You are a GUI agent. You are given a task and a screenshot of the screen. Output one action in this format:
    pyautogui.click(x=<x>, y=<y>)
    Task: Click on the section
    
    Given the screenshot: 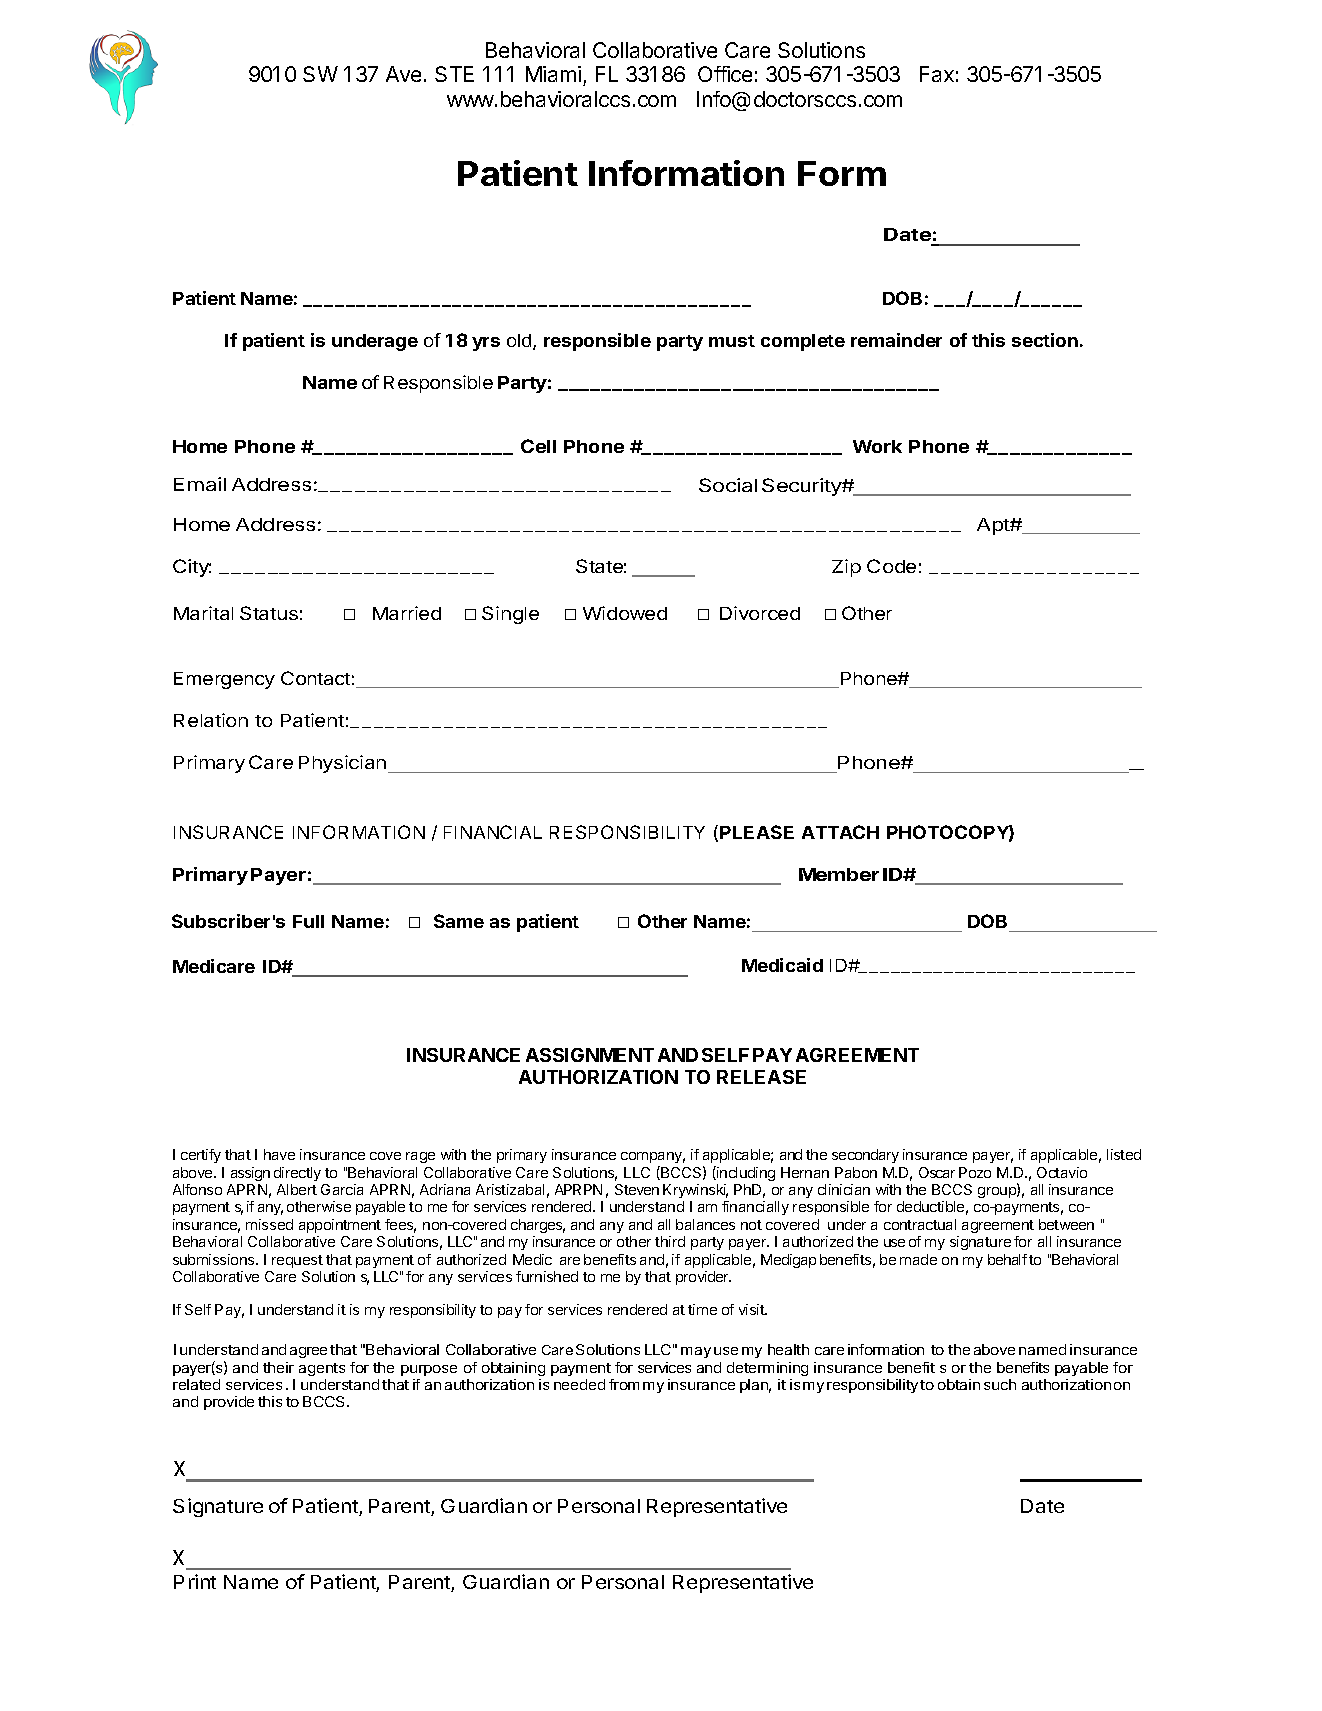 What is the action you would take?
    pyautogui.click(x=1045, y=340)
